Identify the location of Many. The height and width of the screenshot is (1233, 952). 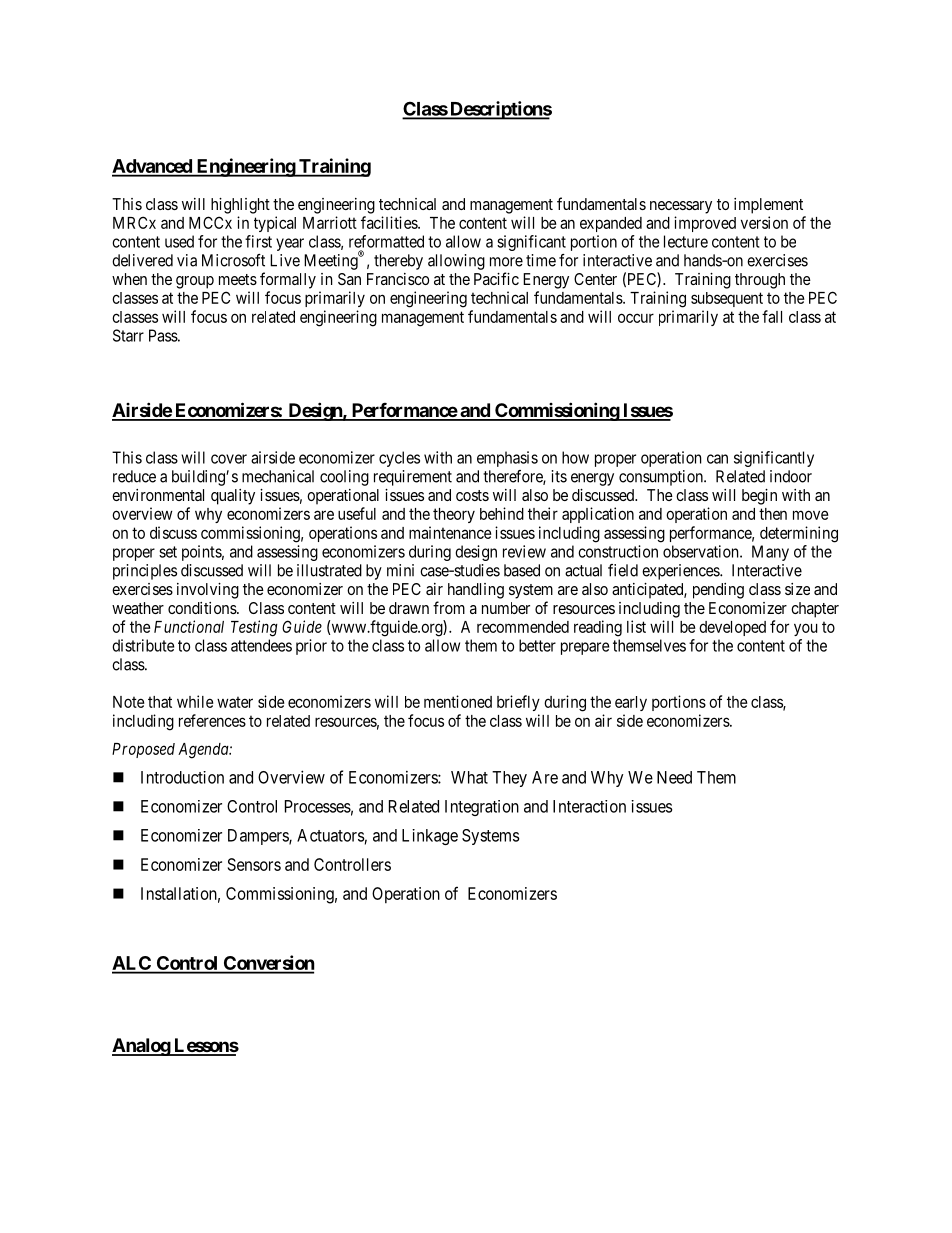
(770, 553).
